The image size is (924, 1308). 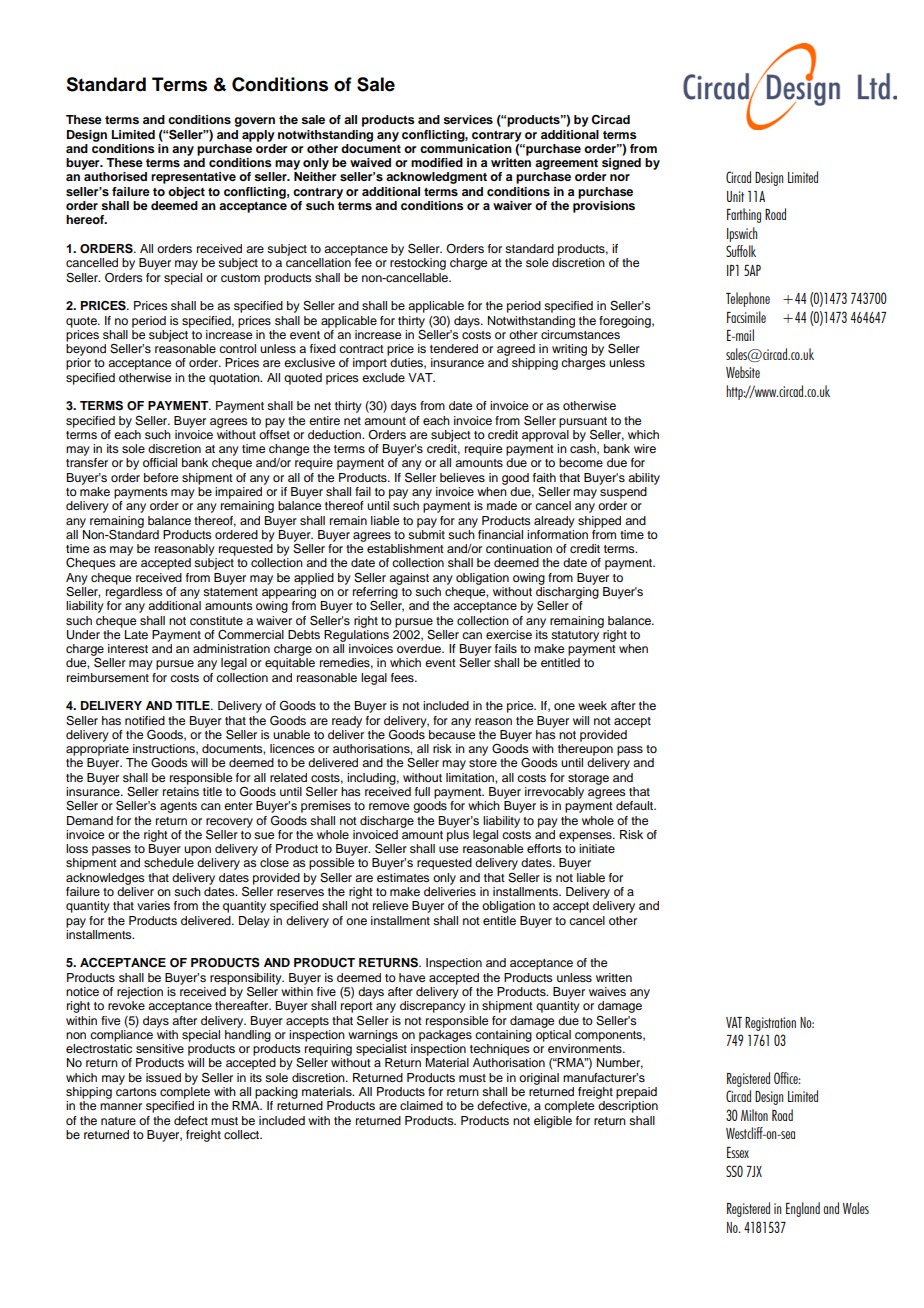 I want to click on plus, so click(x=458, y=836).
